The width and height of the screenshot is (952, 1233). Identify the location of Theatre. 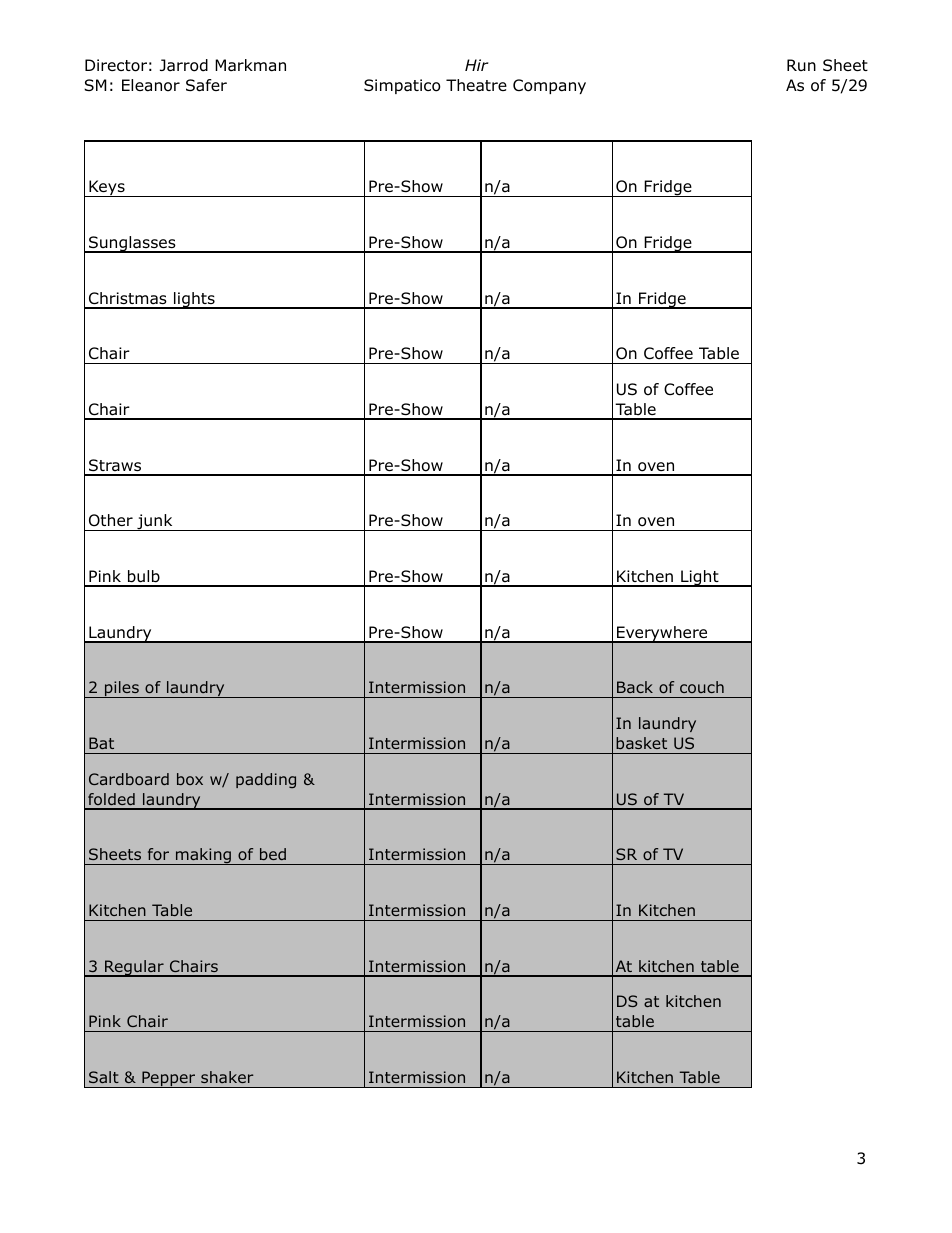
(476, 85).
